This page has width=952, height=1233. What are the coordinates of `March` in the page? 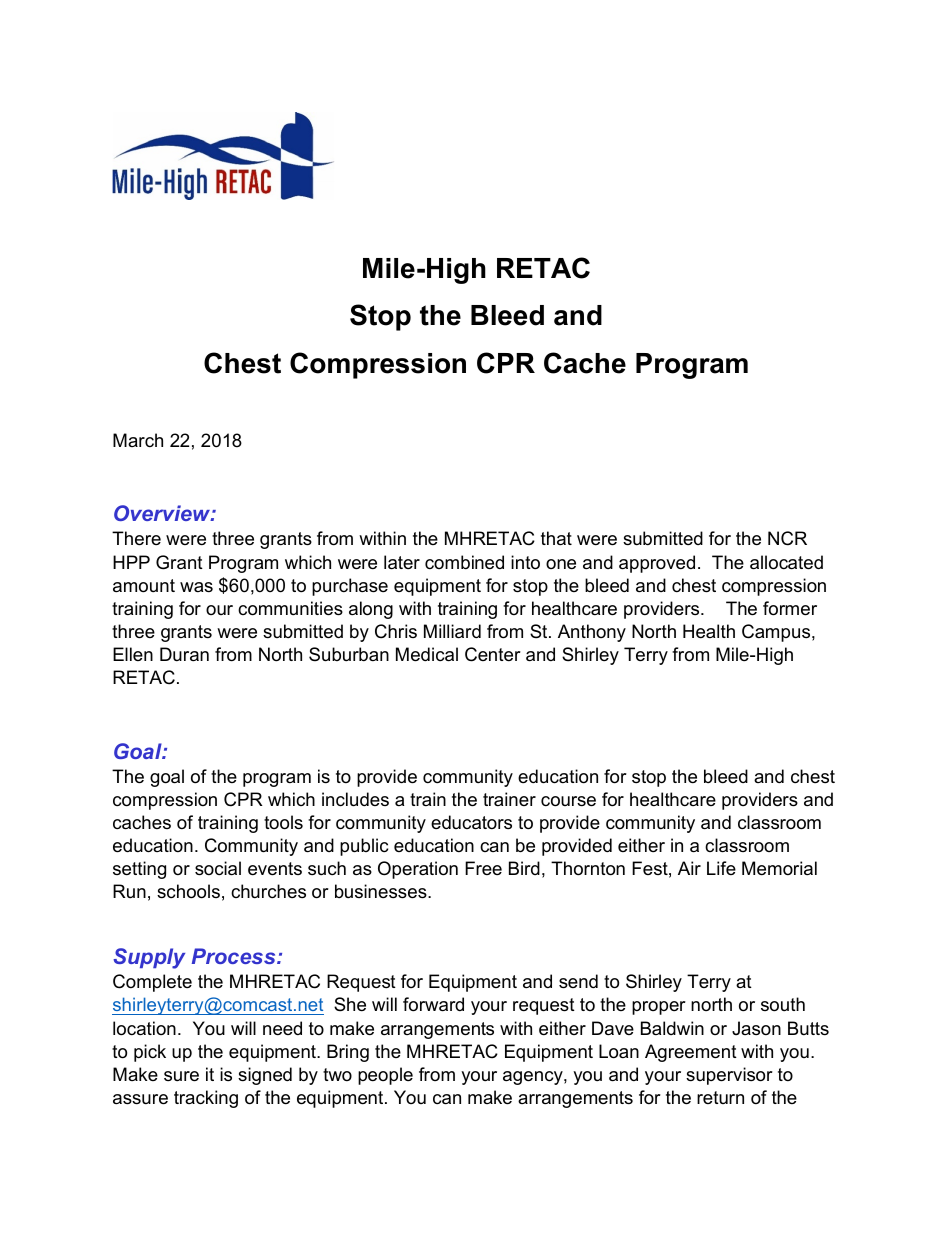 It's located at (138, 440).
